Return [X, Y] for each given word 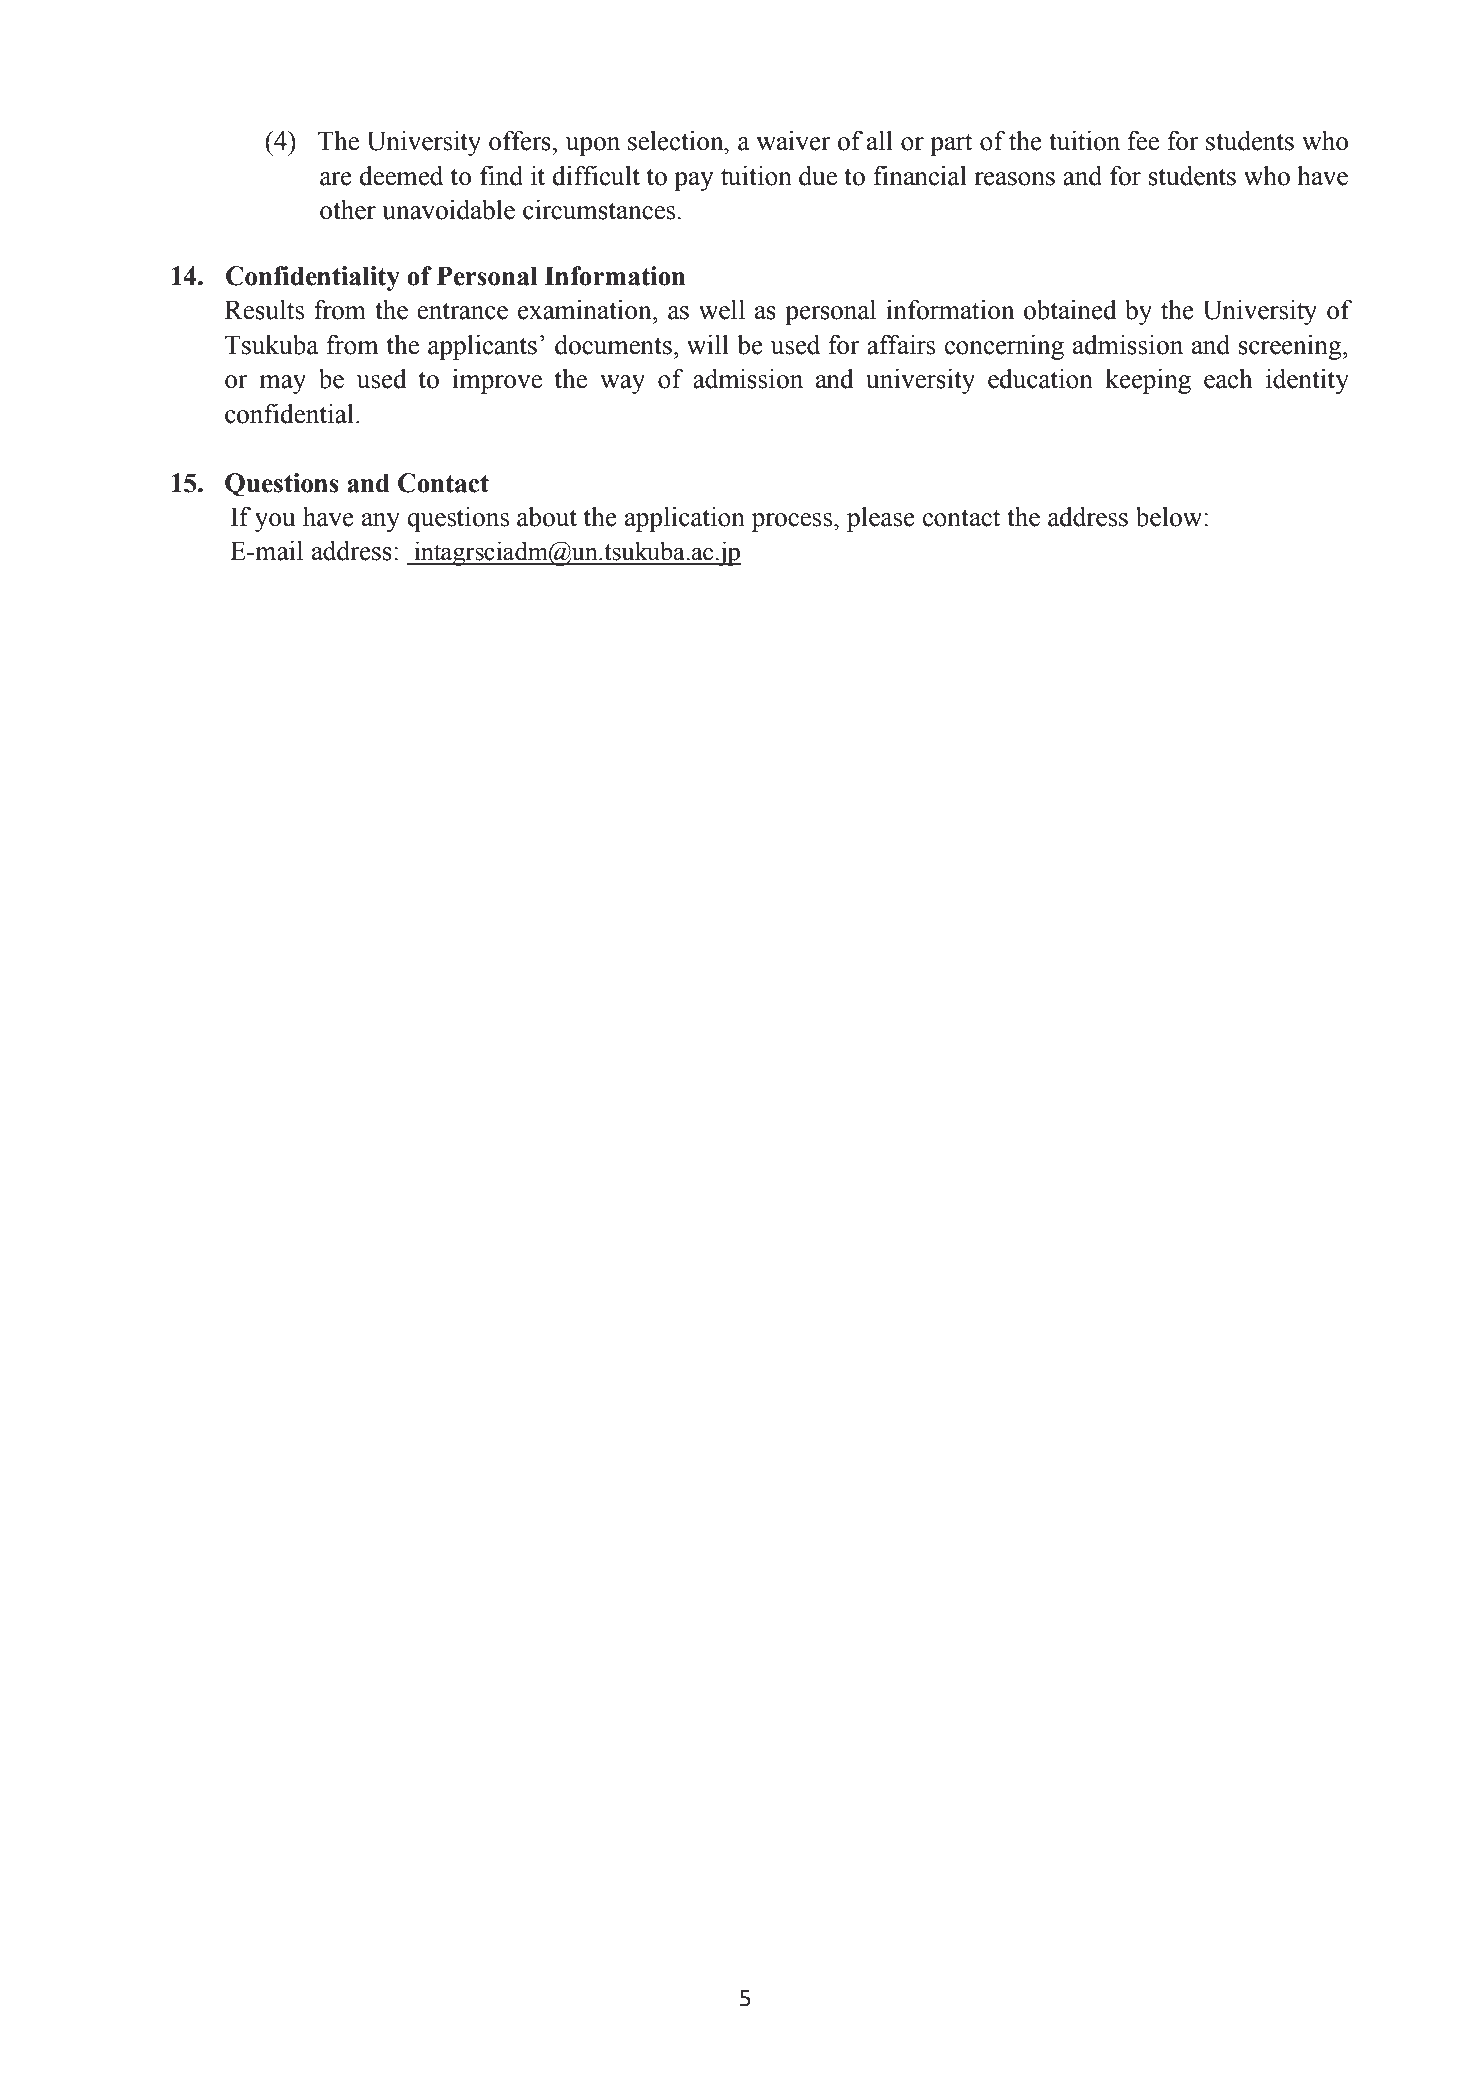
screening [1291, 347]
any [381, 522]
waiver [793, 141]
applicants [482, 347]
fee [1143, 141]
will [708, 345]
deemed [401, 176]
